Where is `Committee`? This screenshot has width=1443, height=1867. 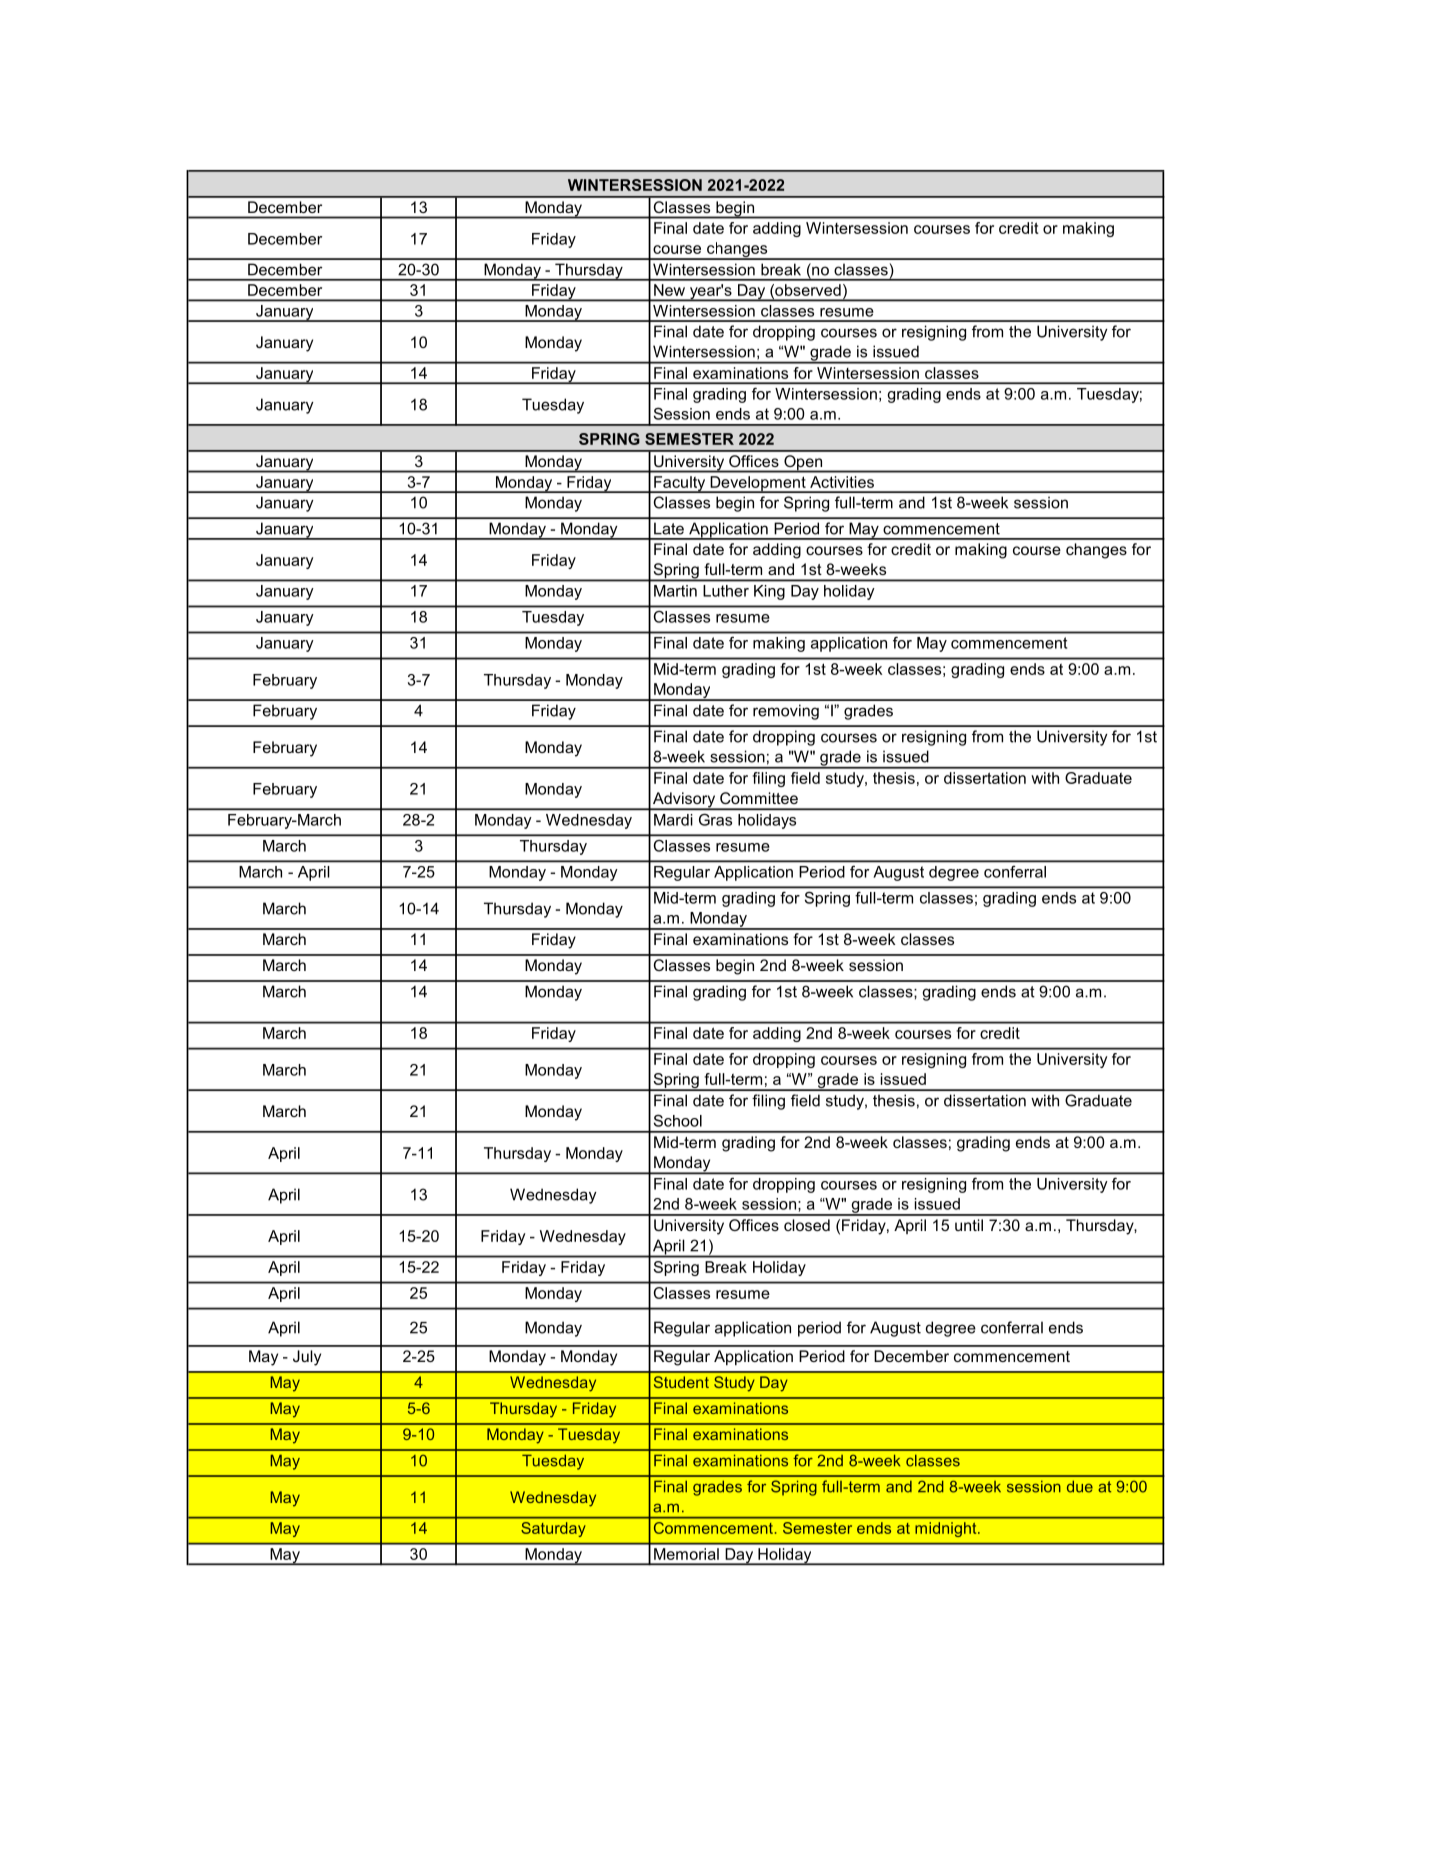 Committee is located at coordinates (759, 798).
